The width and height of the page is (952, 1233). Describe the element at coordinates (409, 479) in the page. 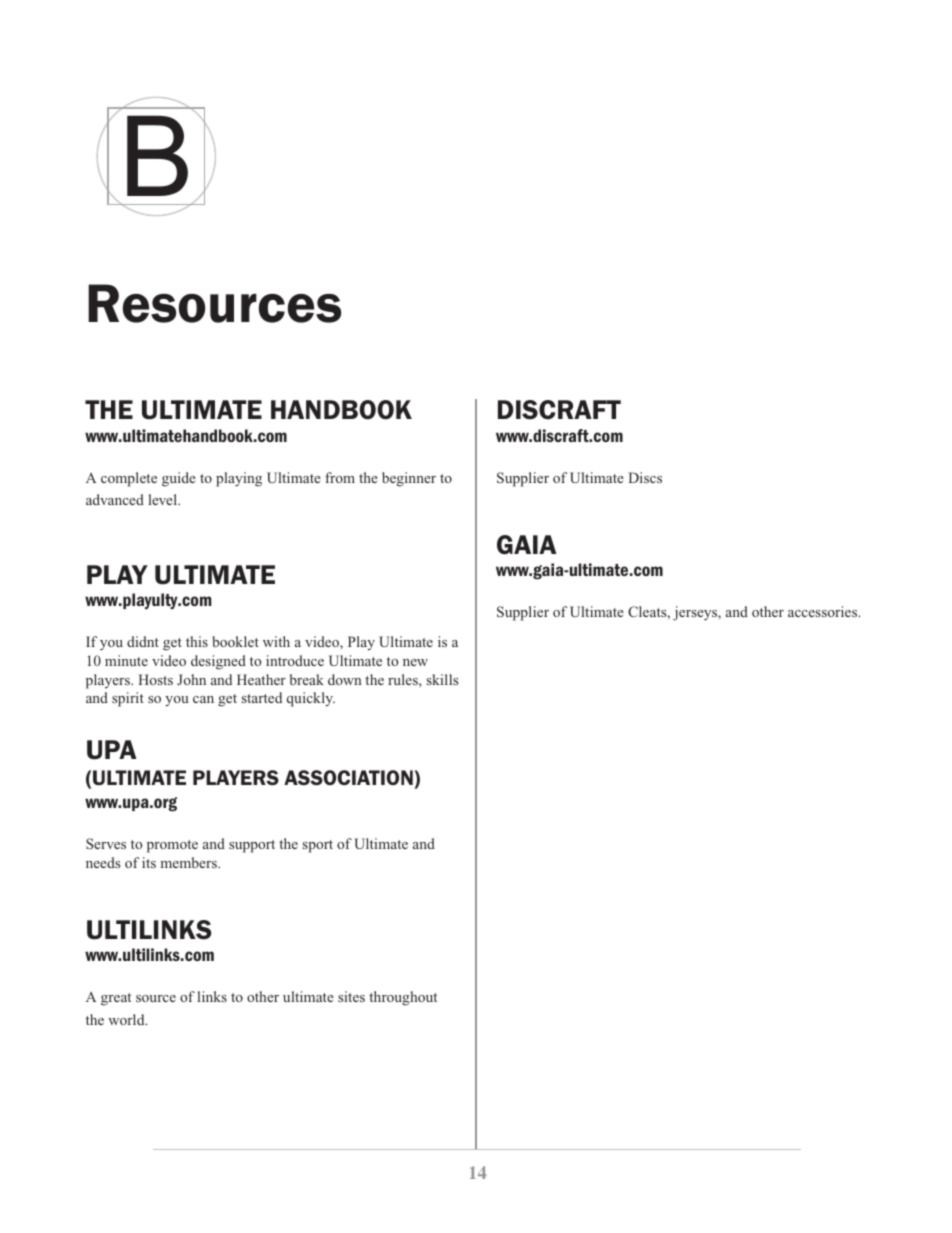

I see `beginner` at that location.
